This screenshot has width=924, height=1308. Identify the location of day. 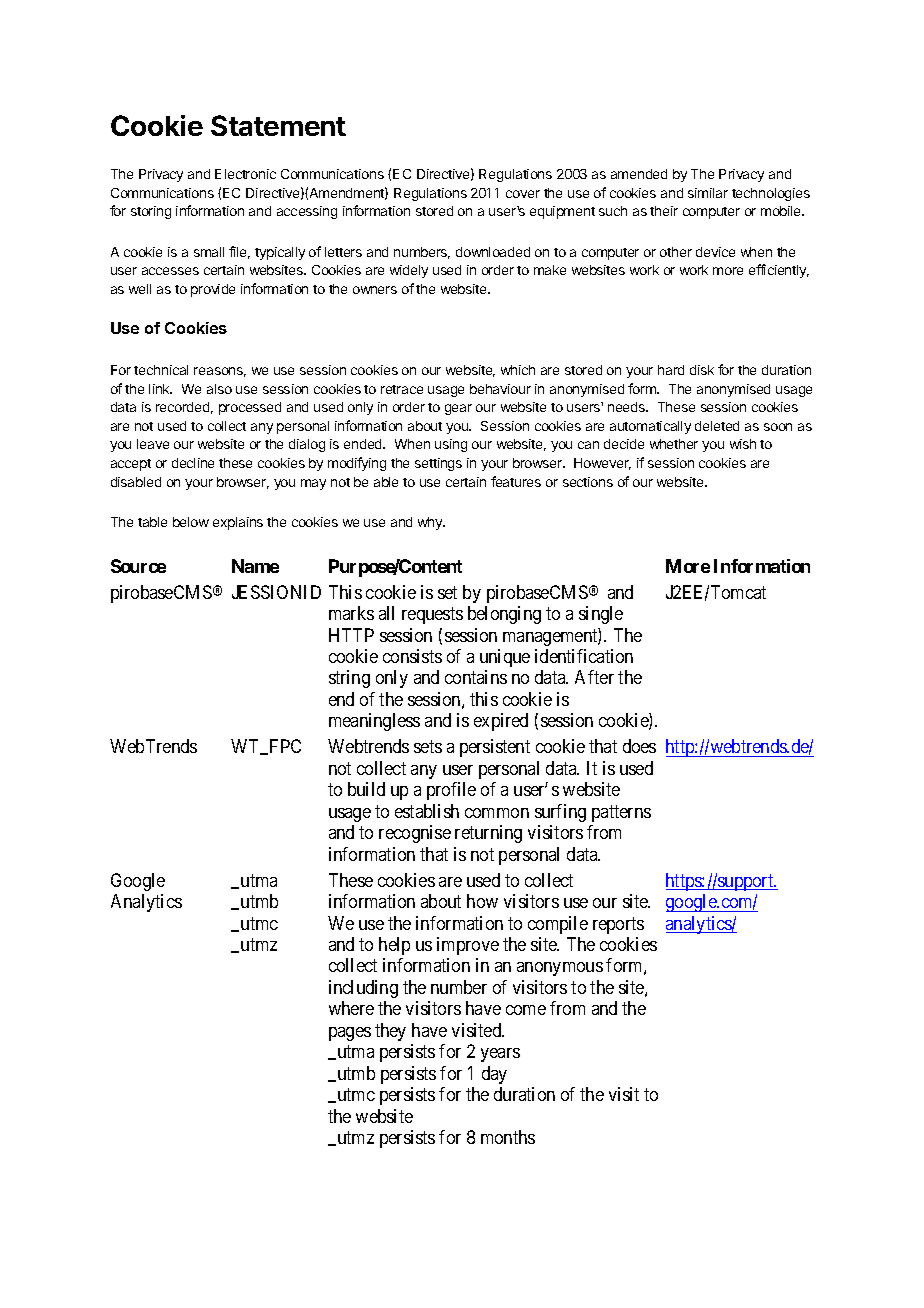
(494, 1075).
